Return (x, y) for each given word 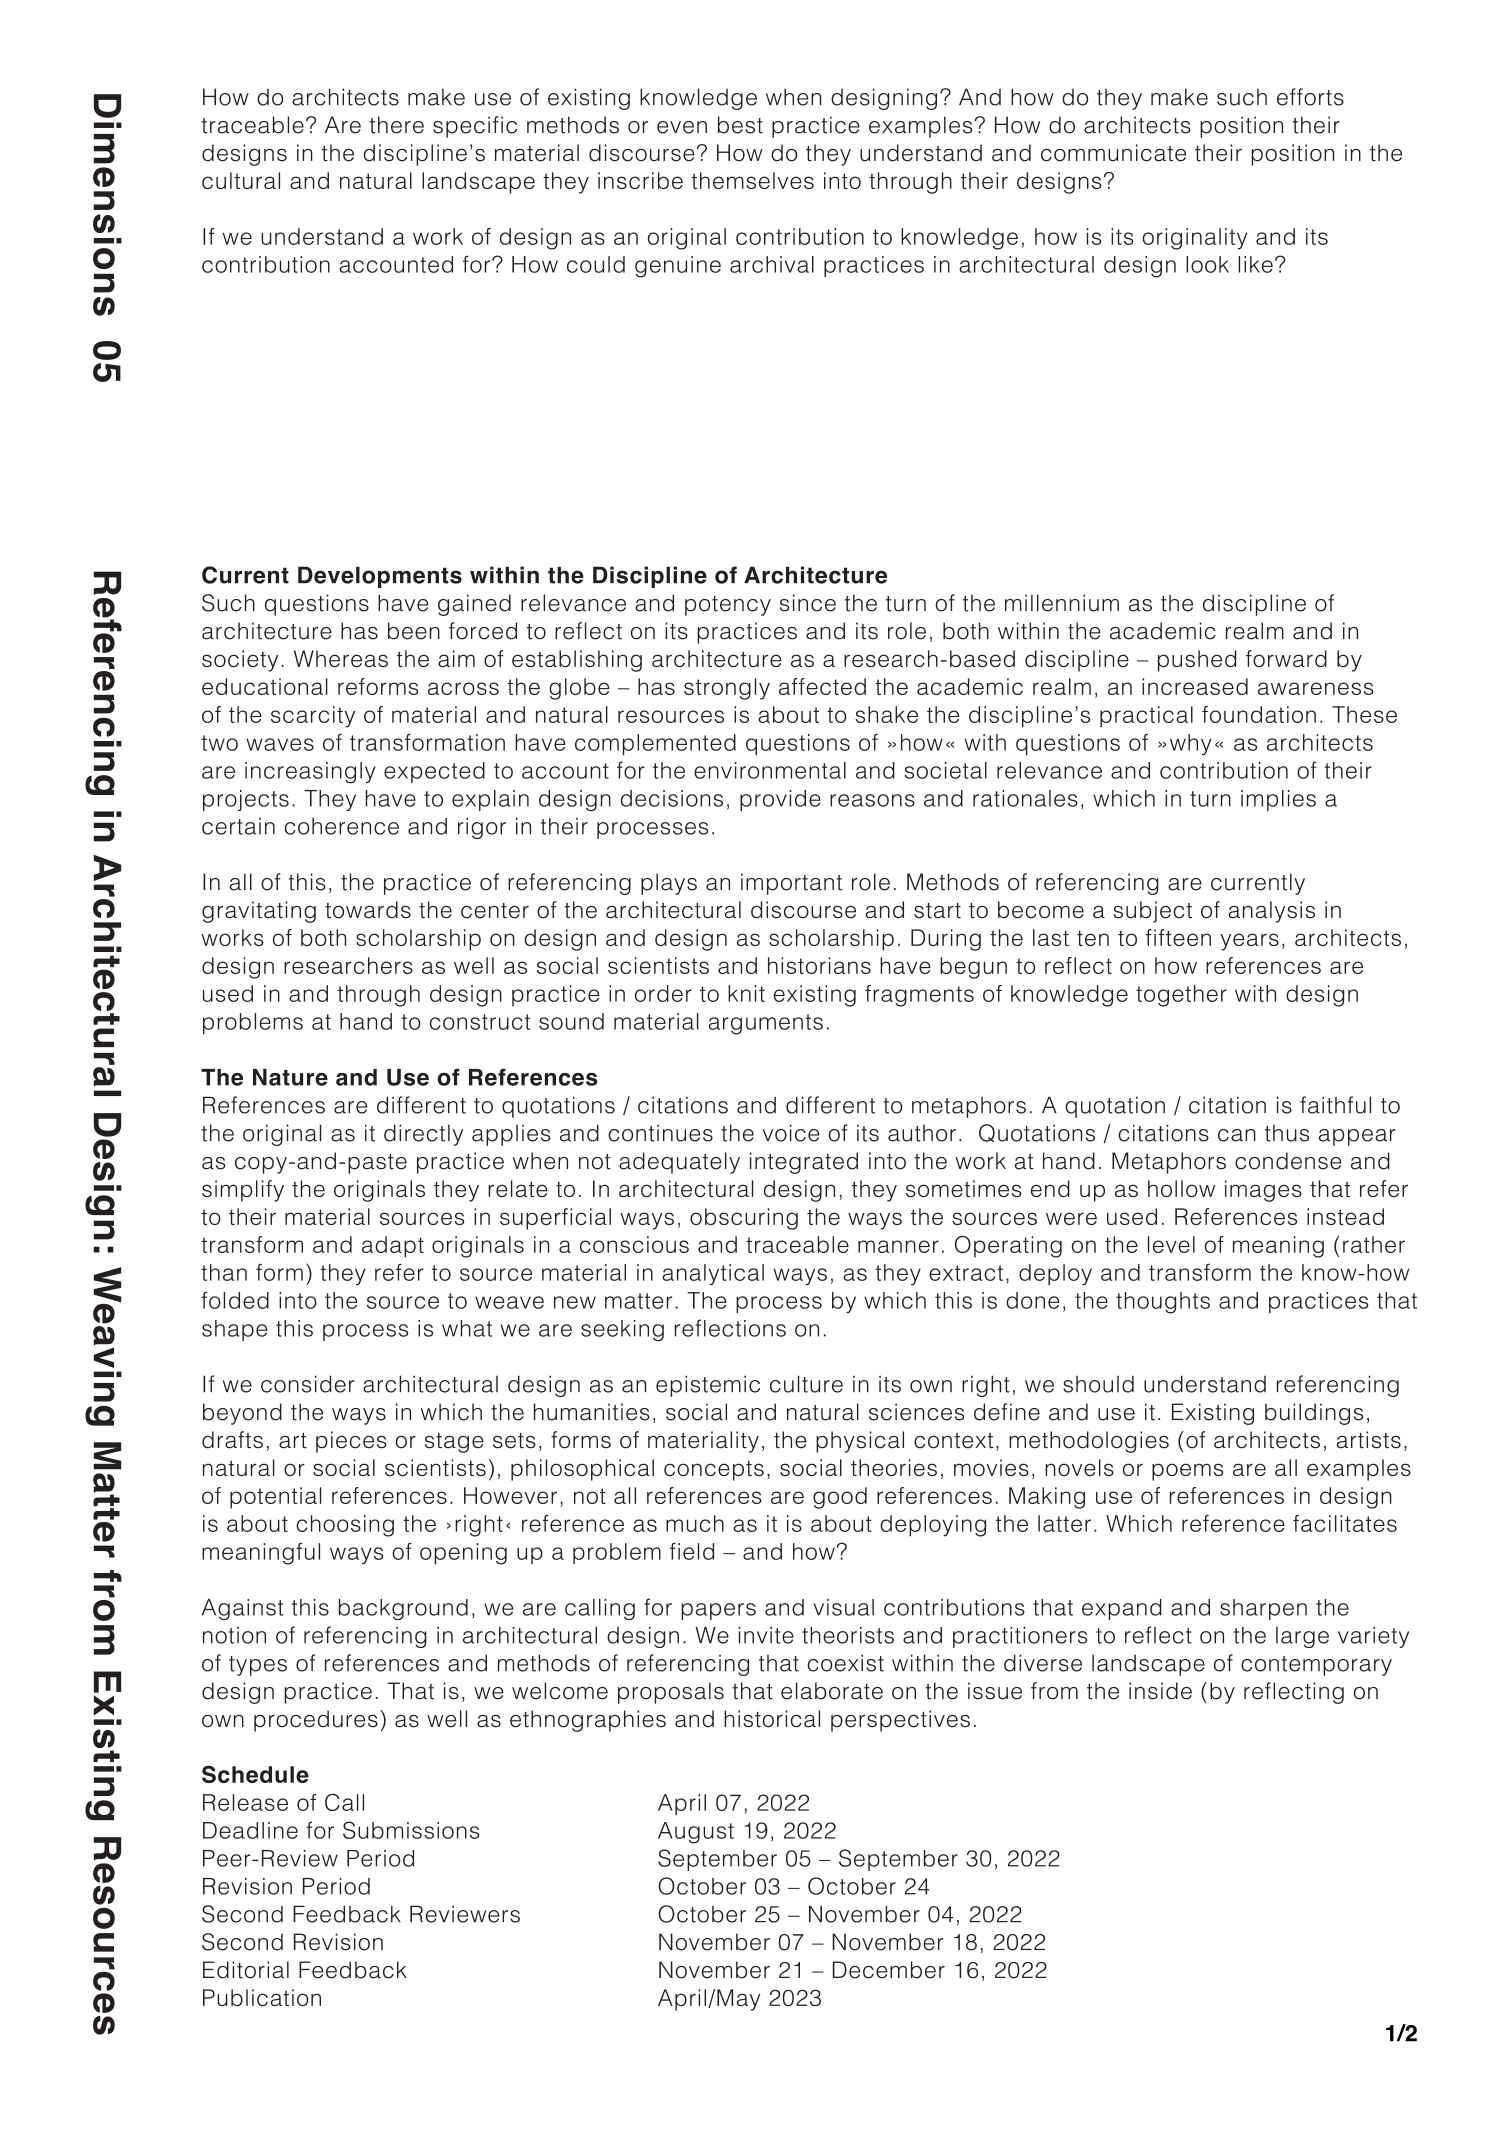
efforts (1310, 97)
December (889, 1970)
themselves (752, 180)
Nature (290, 1077)
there (396, 125)
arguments (765, 1024)
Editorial (246, 1970)
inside (1160, 1691)
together (1181, 996)
